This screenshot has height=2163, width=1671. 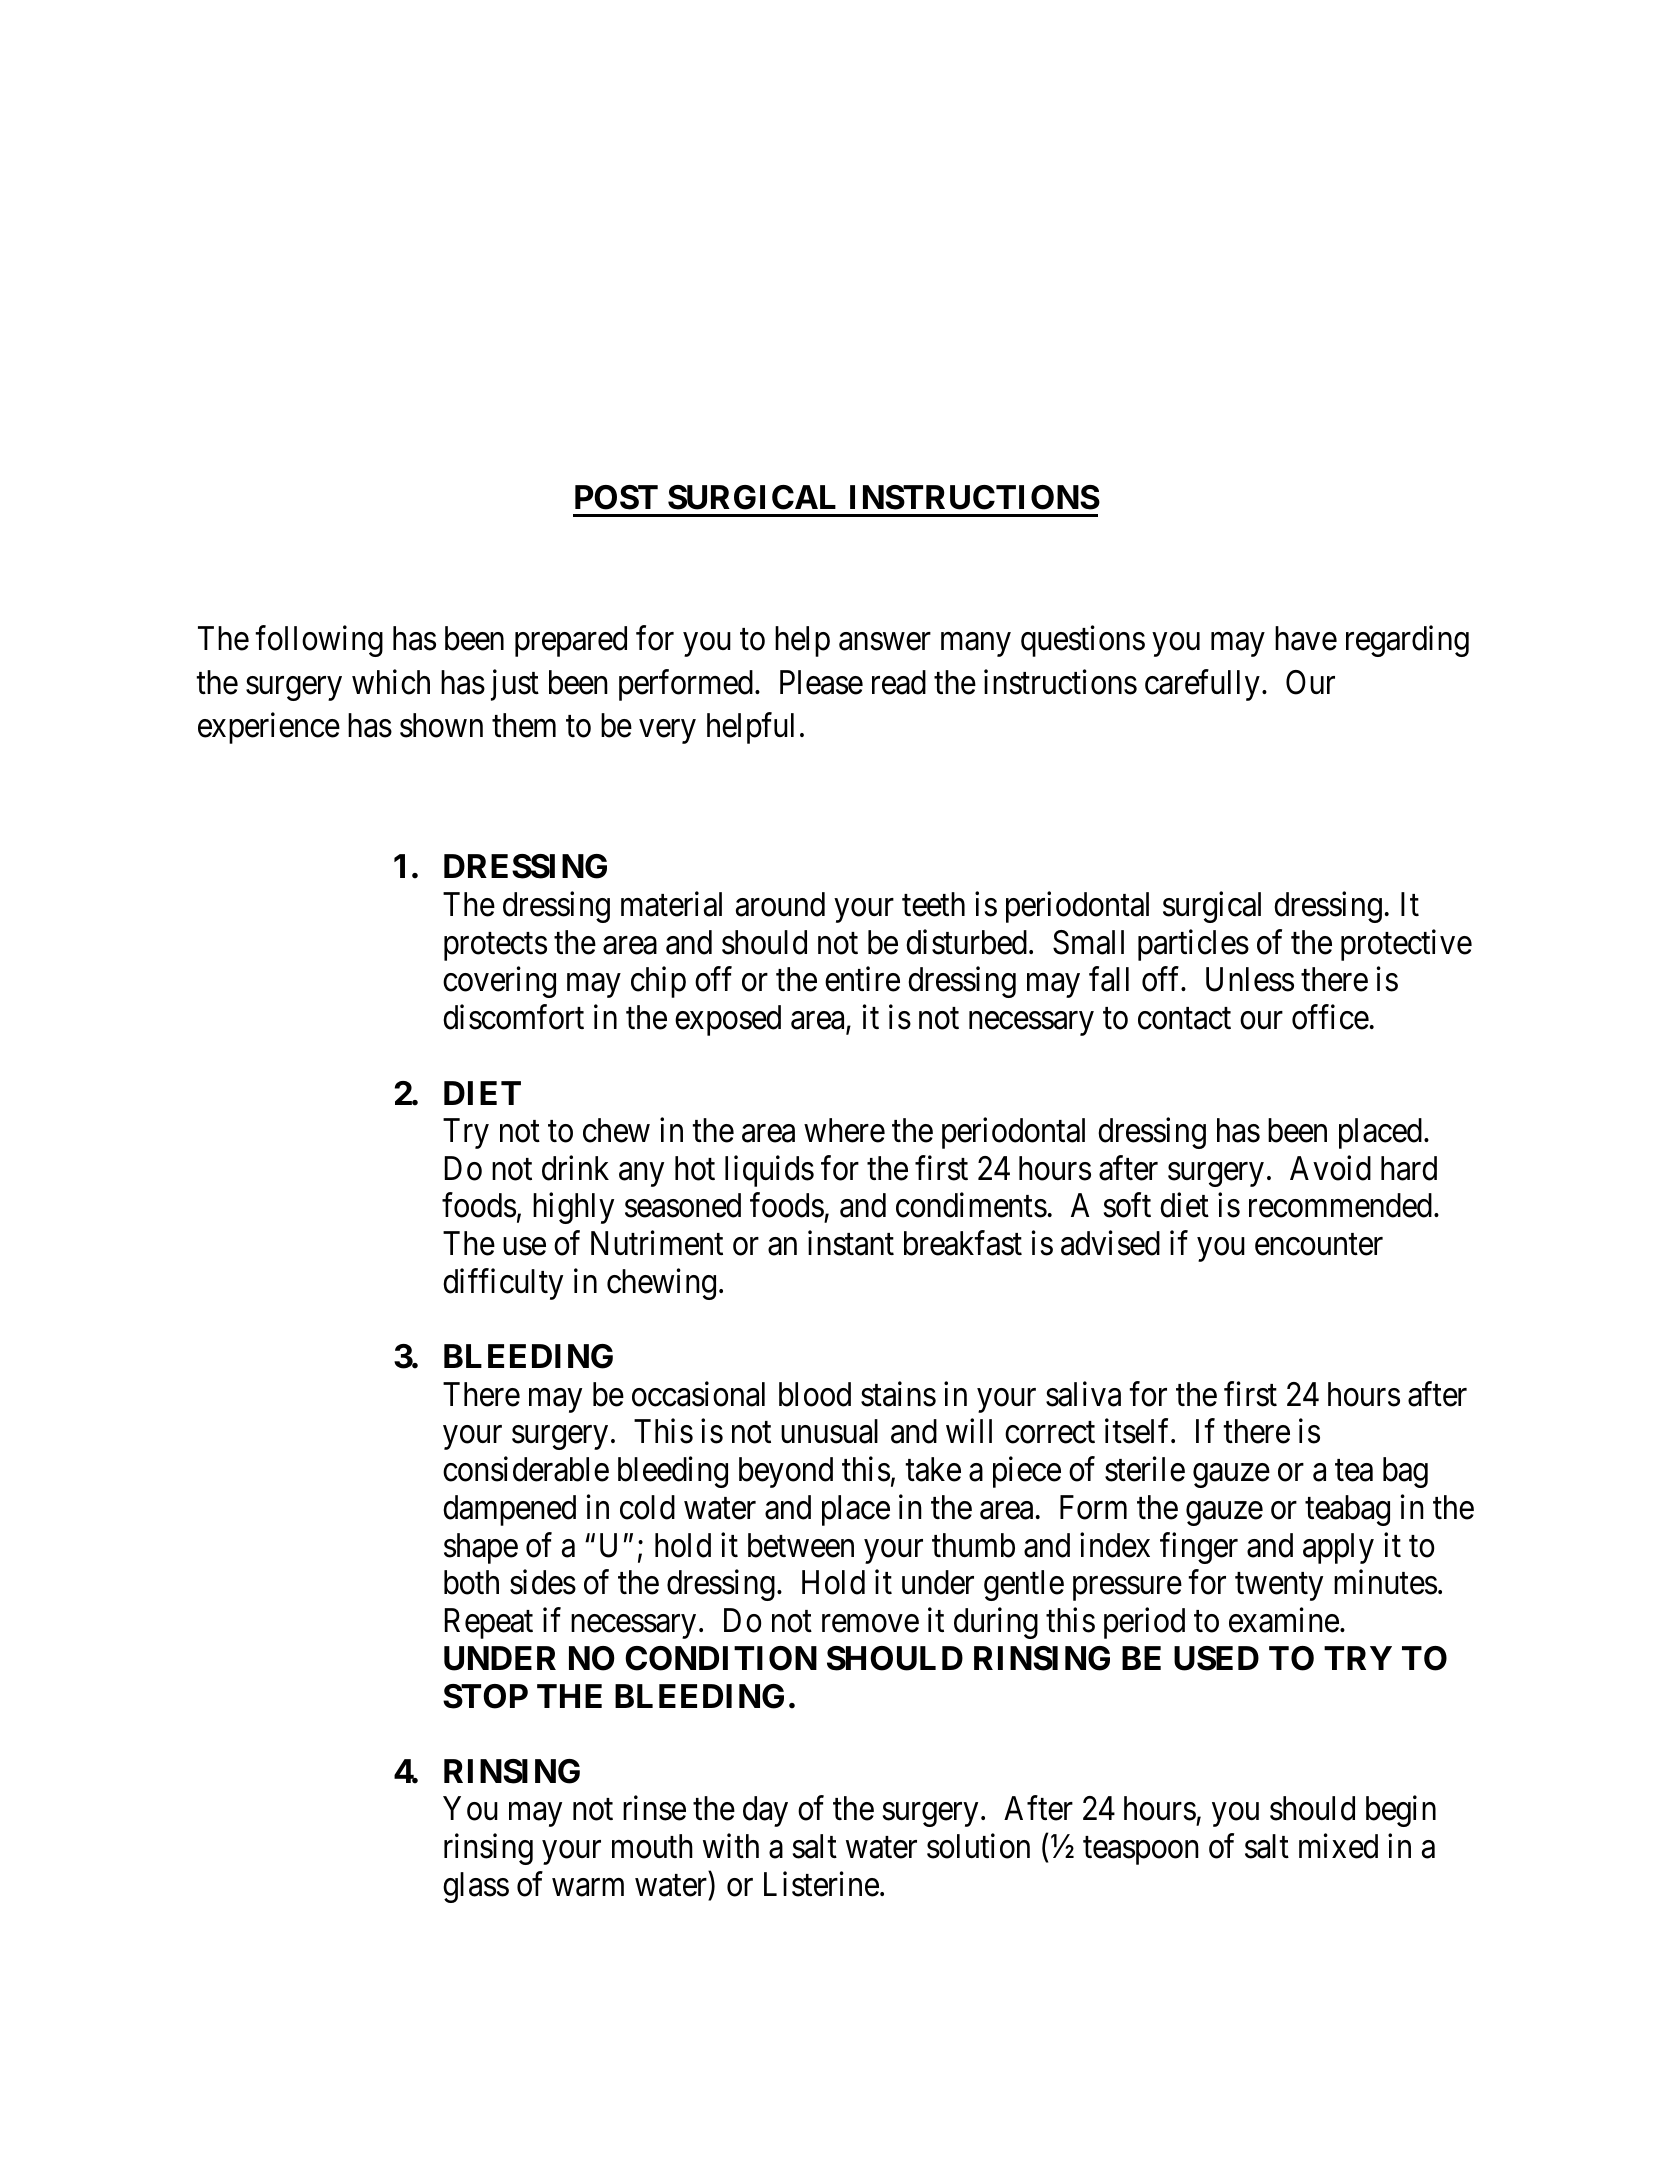 What do you see at coordinates (1202, 685) in the screenshot?
I see `carefully` at bounding box center [1202, 685].
